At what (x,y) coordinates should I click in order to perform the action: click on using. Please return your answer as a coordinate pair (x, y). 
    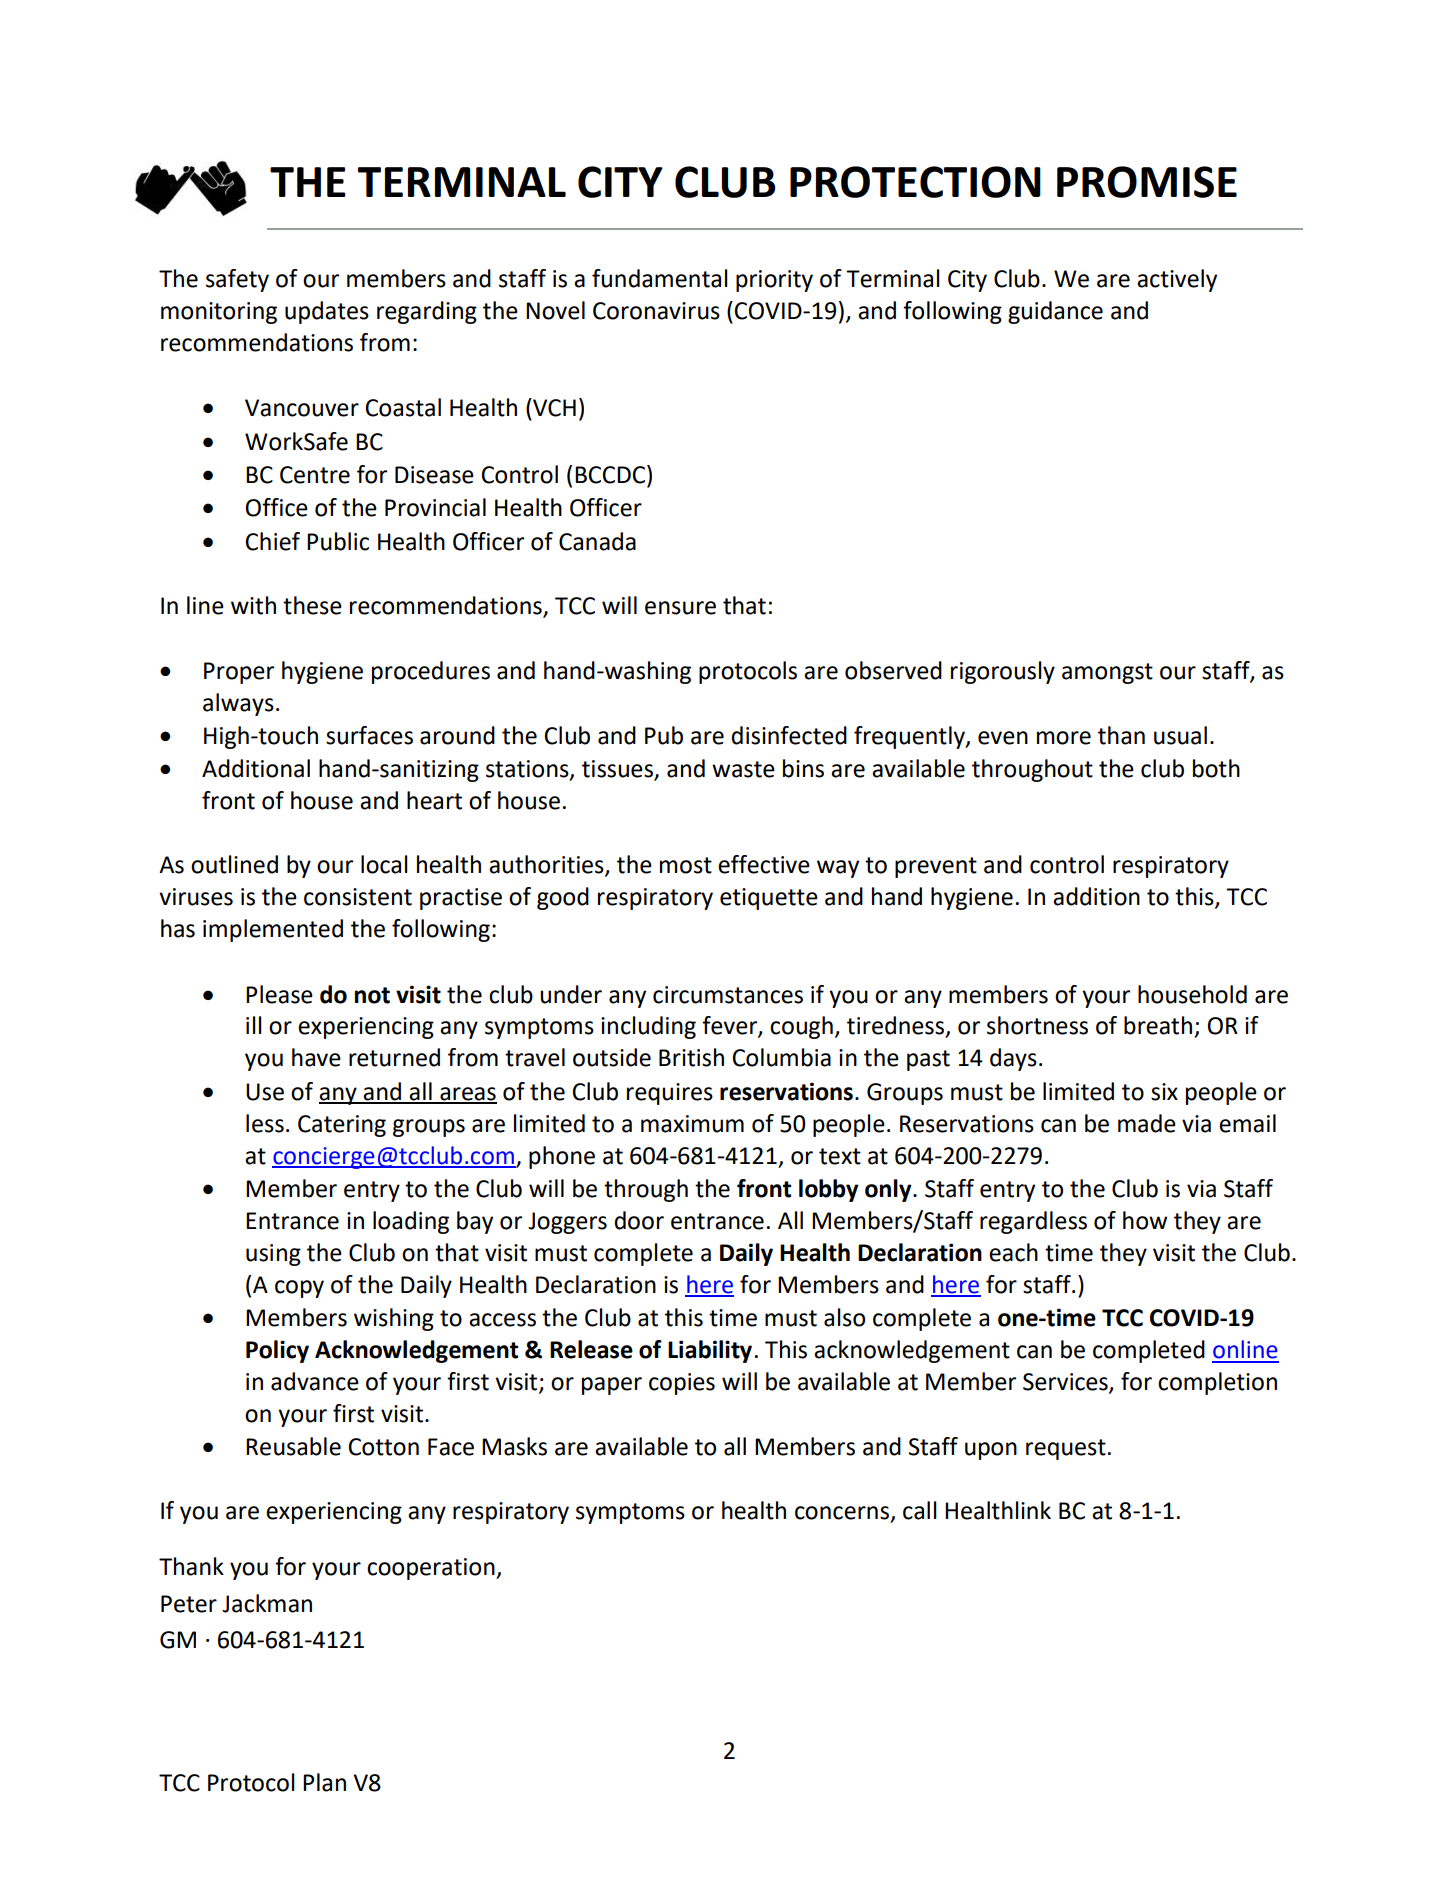
    Looking at the image, I should click on (273, 1255).
